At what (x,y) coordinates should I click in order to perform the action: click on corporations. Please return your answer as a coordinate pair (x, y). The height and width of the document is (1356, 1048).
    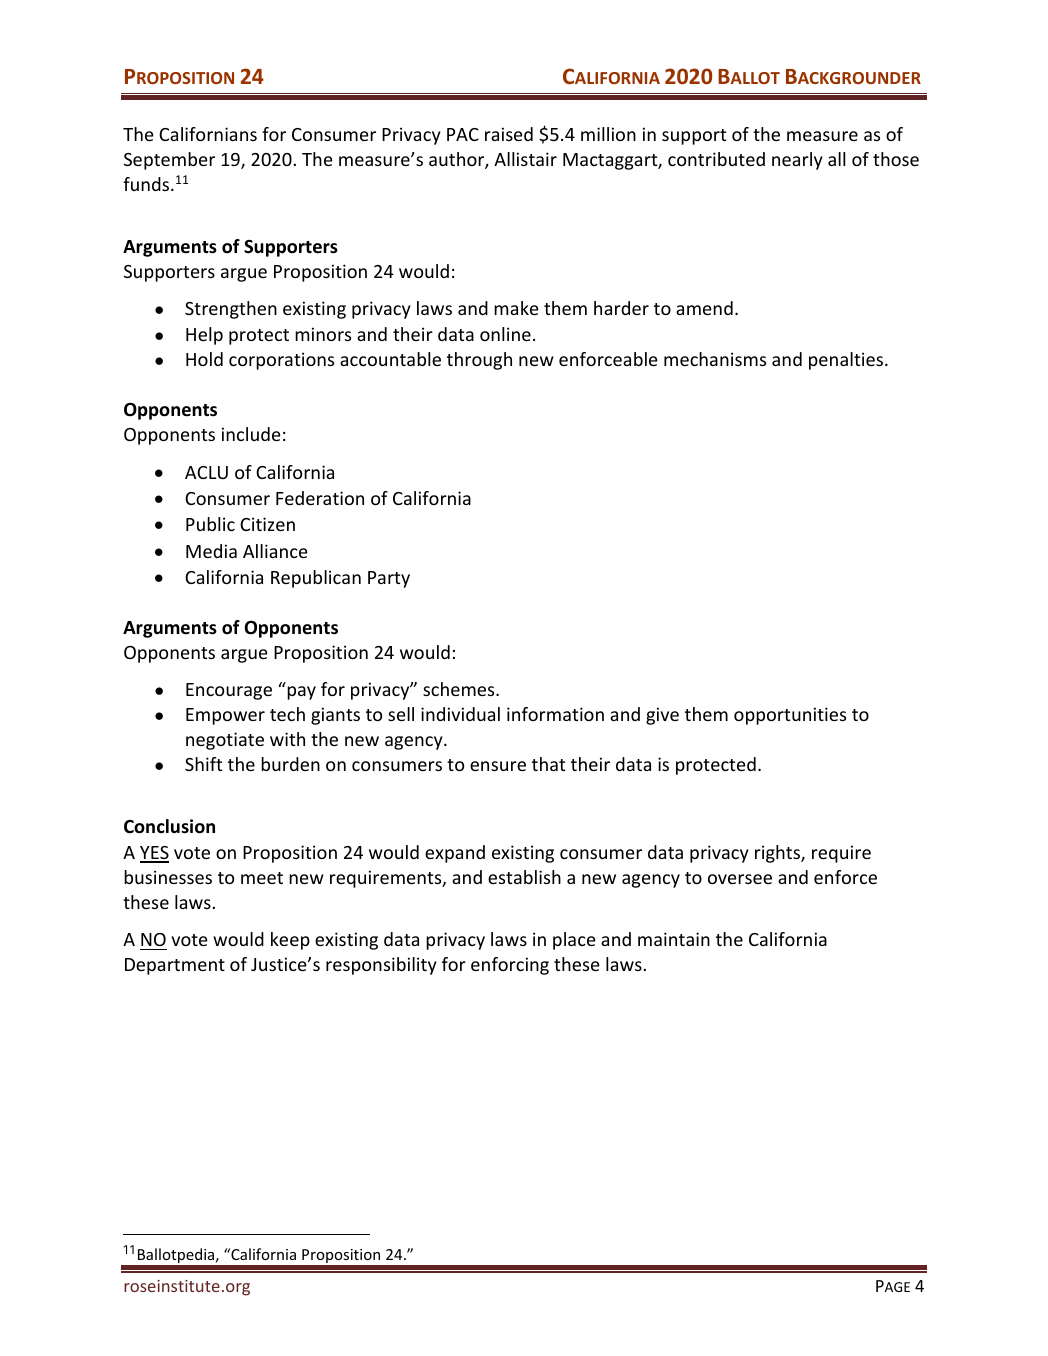
    Looking at the image, I should click on (281, 361).
